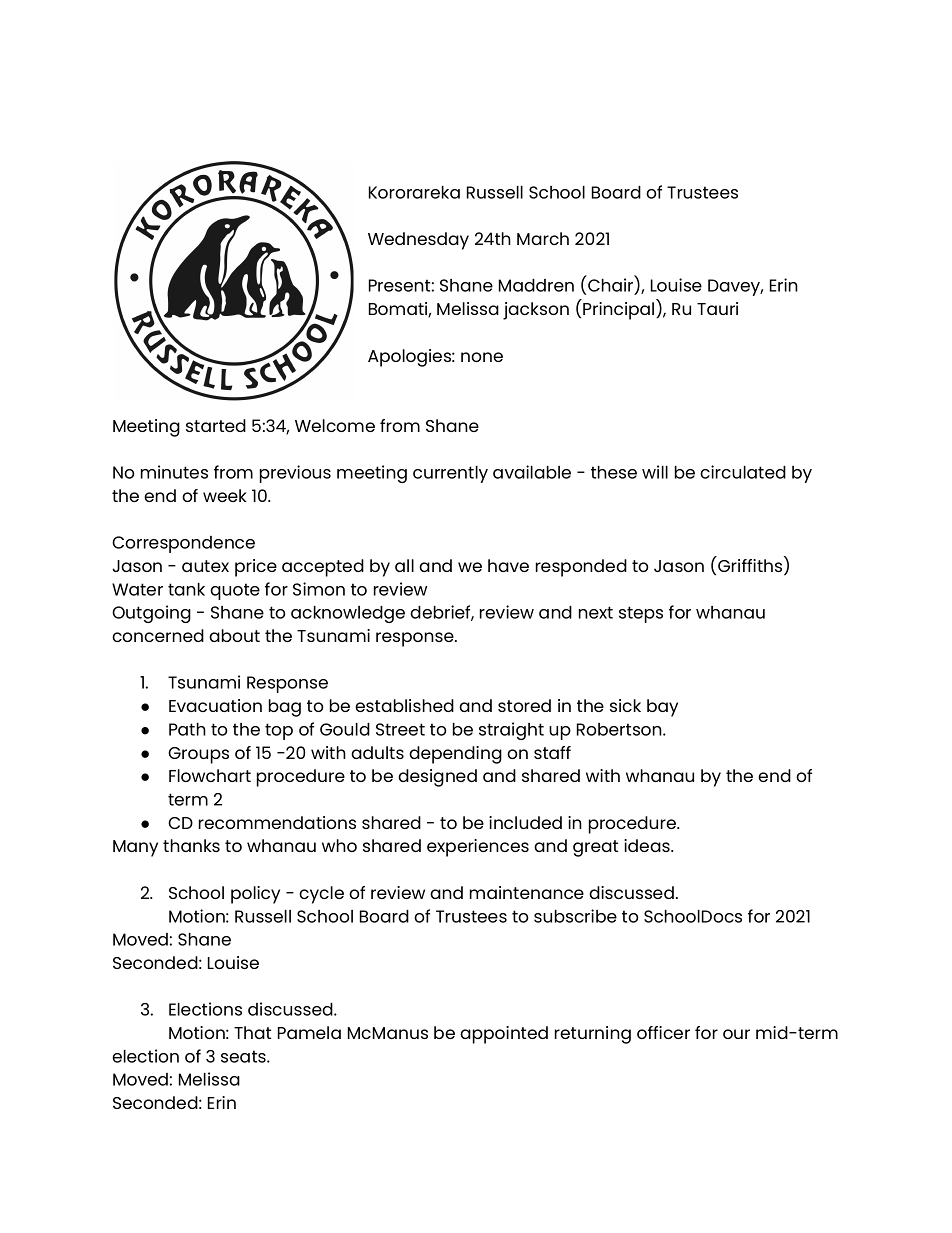 The height and width of the page is (1233, 952). I want to click on Maddren, so click(536, 285).
